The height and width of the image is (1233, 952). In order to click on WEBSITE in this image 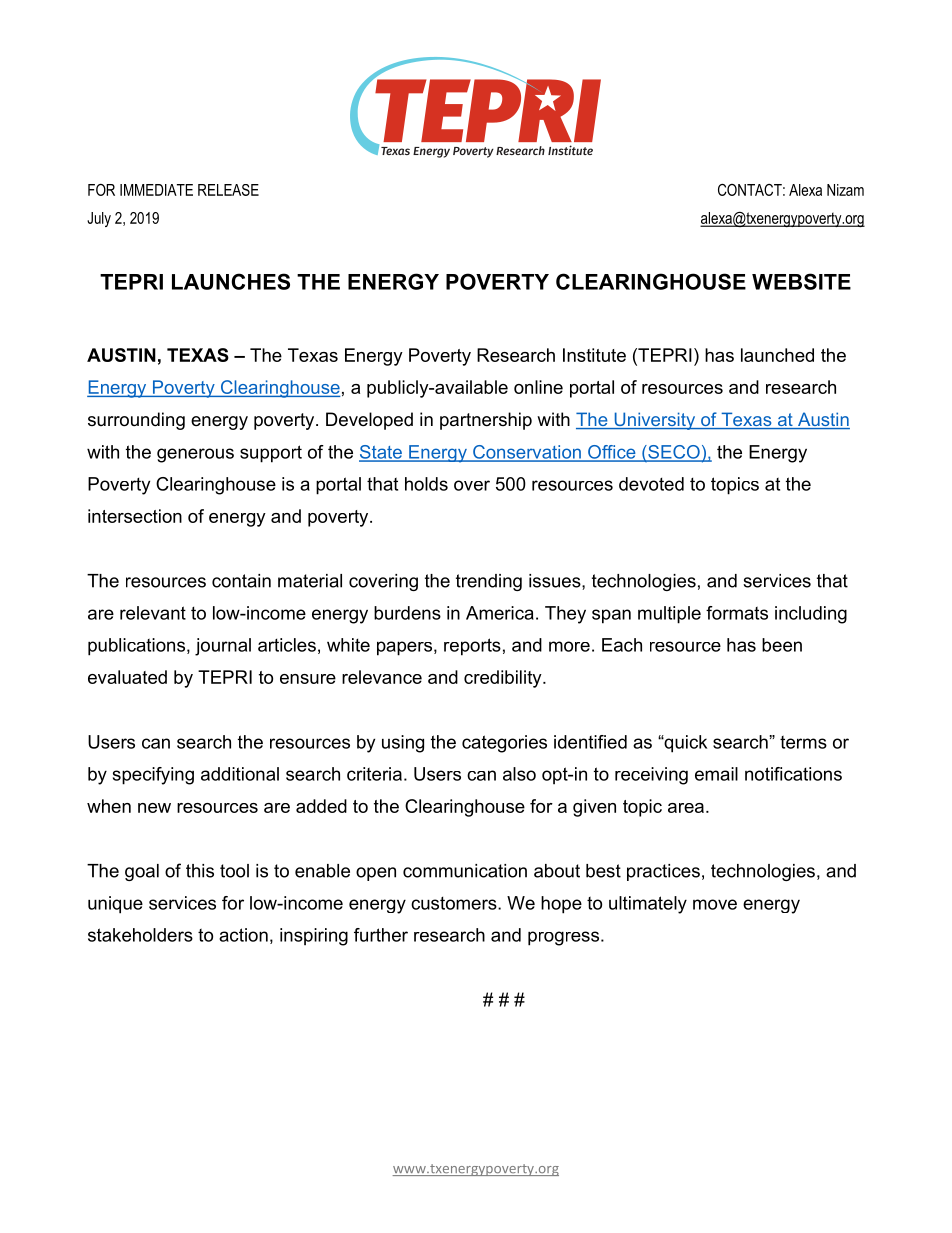, I will do `click(801, 281)`.
